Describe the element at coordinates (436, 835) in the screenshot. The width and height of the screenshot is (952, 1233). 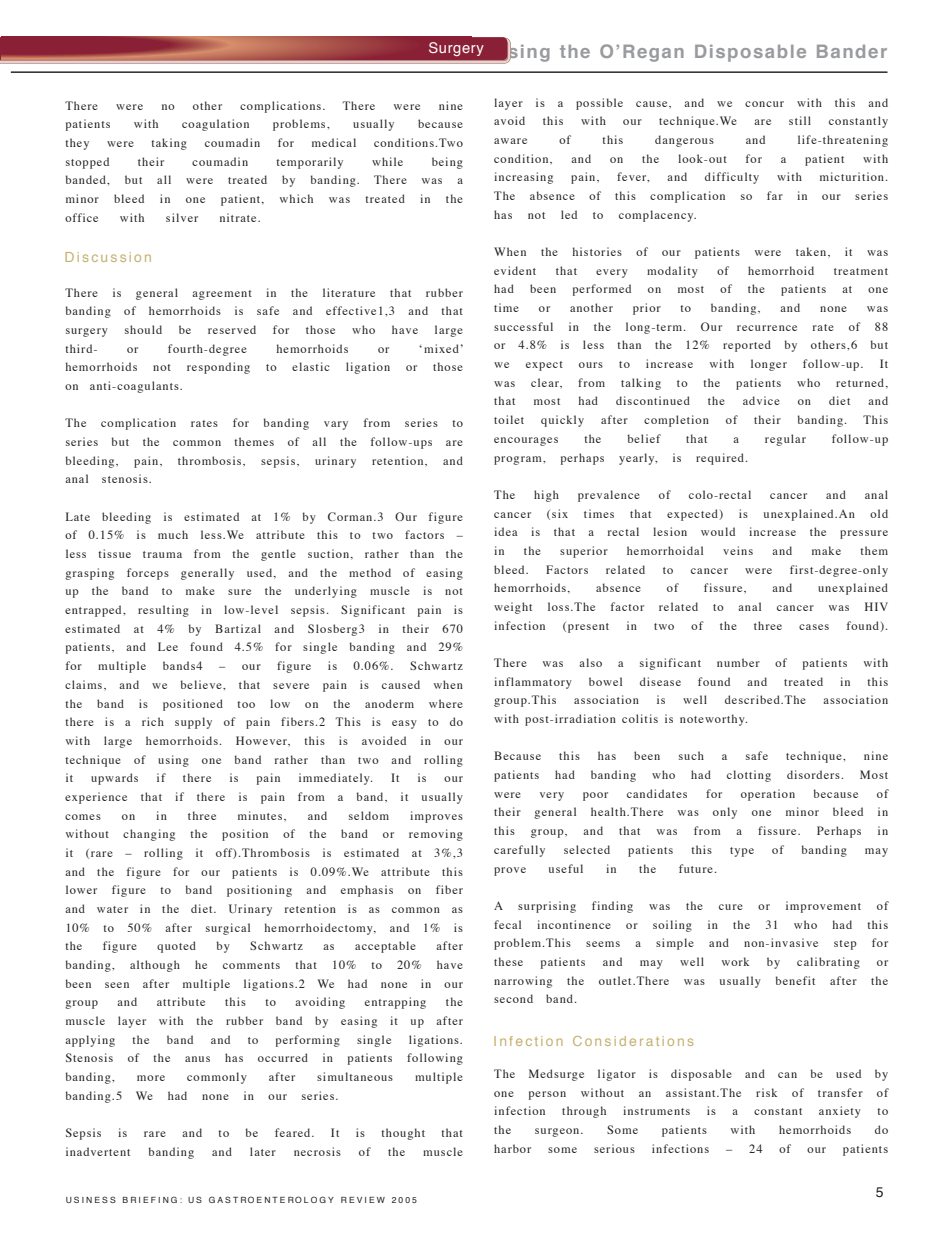
I see `removing` at that location.
